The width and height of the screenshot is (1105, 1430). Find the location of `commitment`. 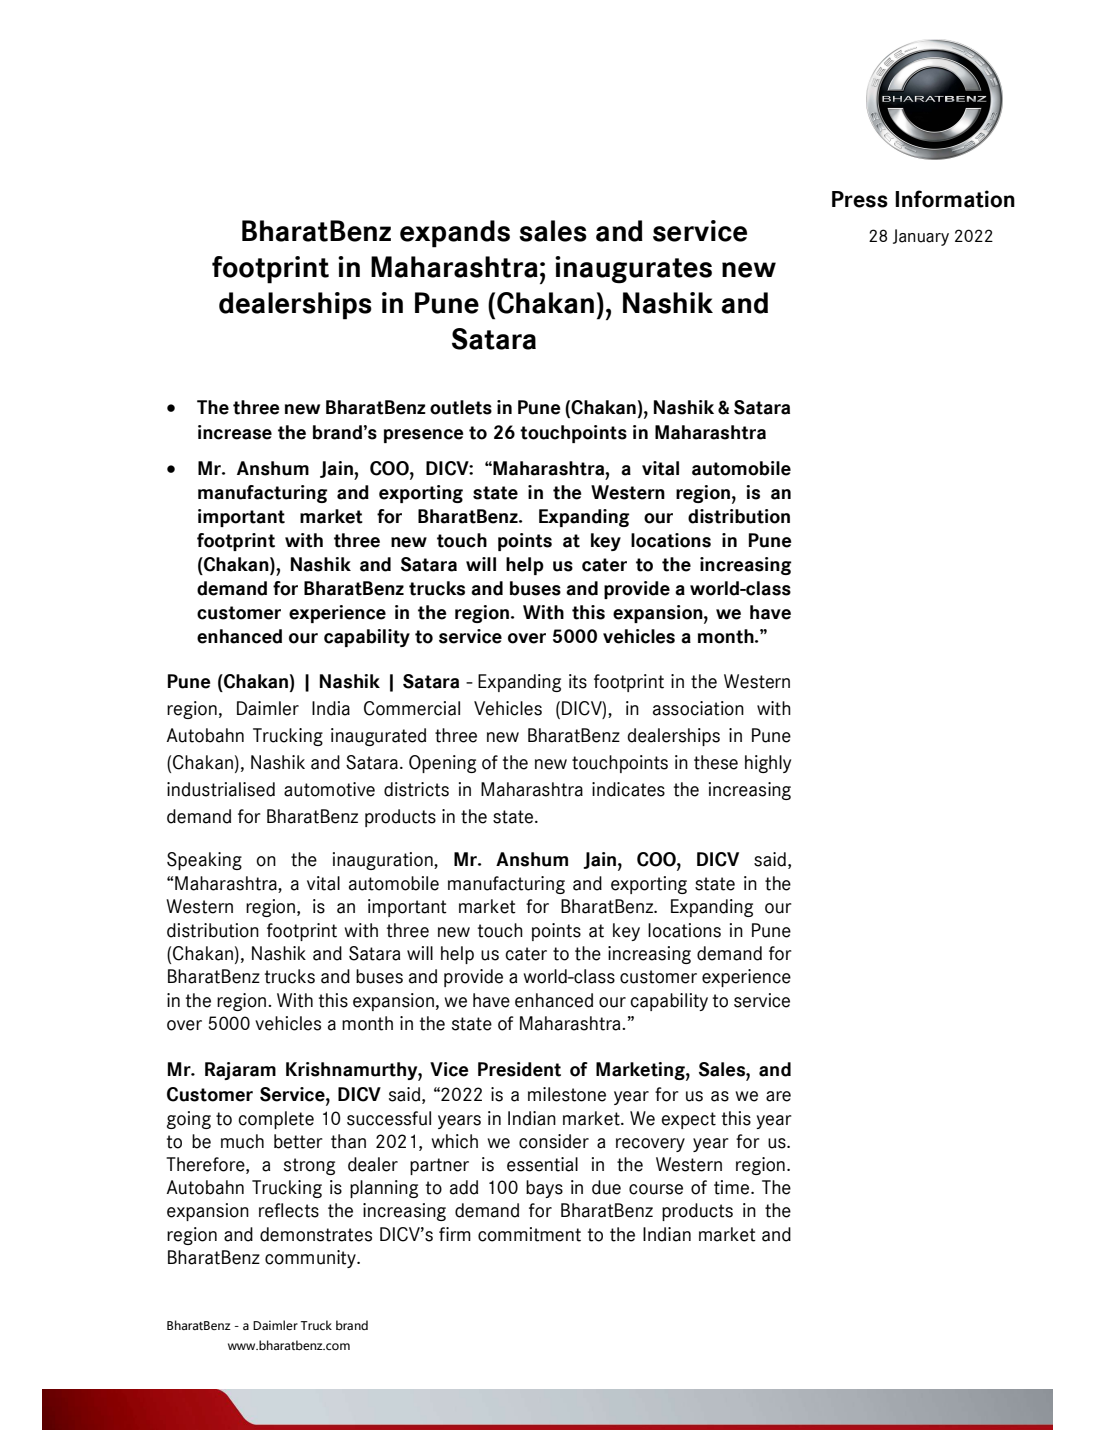

commitment is located at coordinates (529, 1234).
